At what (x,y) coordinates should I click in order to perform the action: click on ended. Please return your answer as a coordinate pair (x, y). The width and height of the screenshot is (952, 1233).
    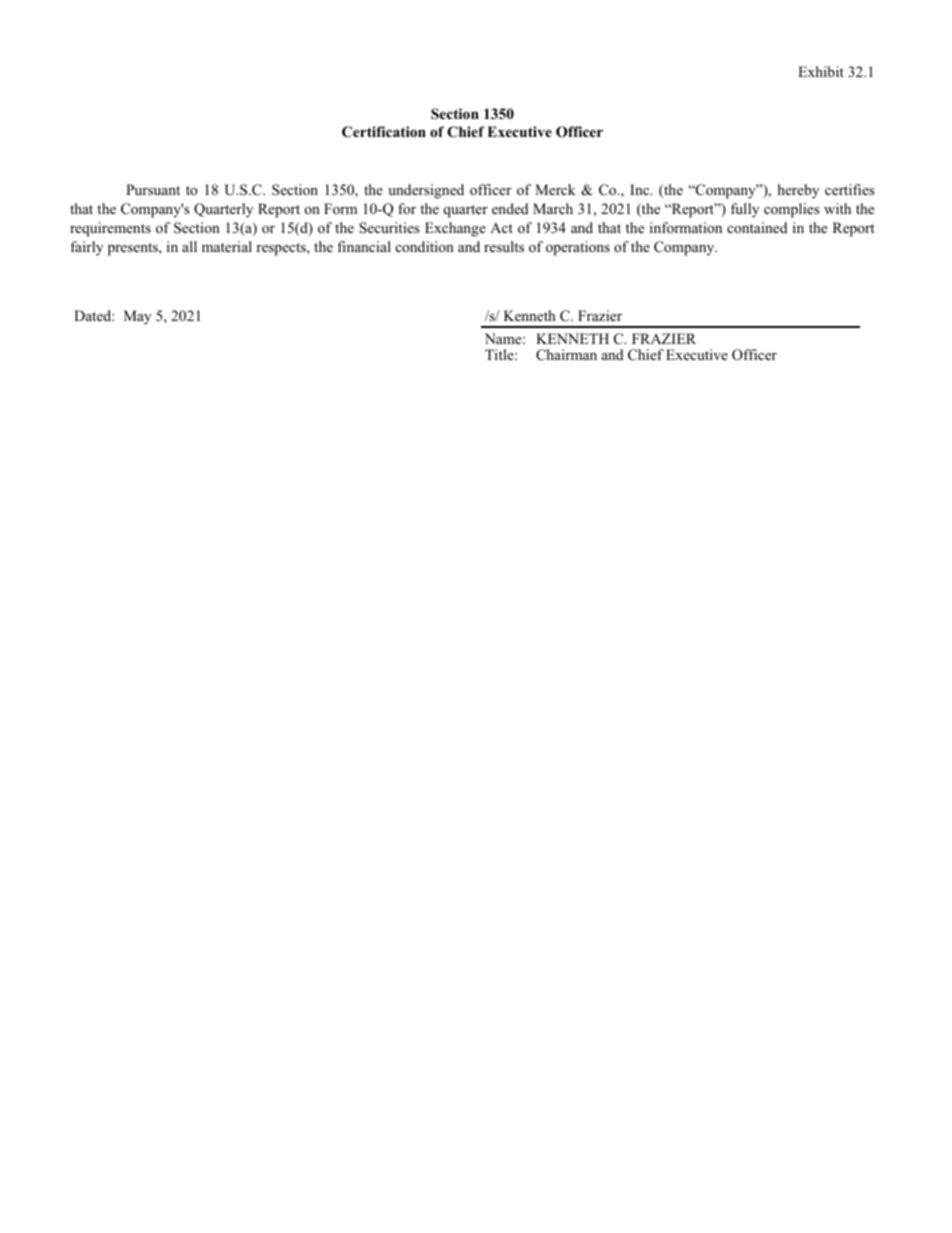
    Looking at the image, I should click on (510, 208).
